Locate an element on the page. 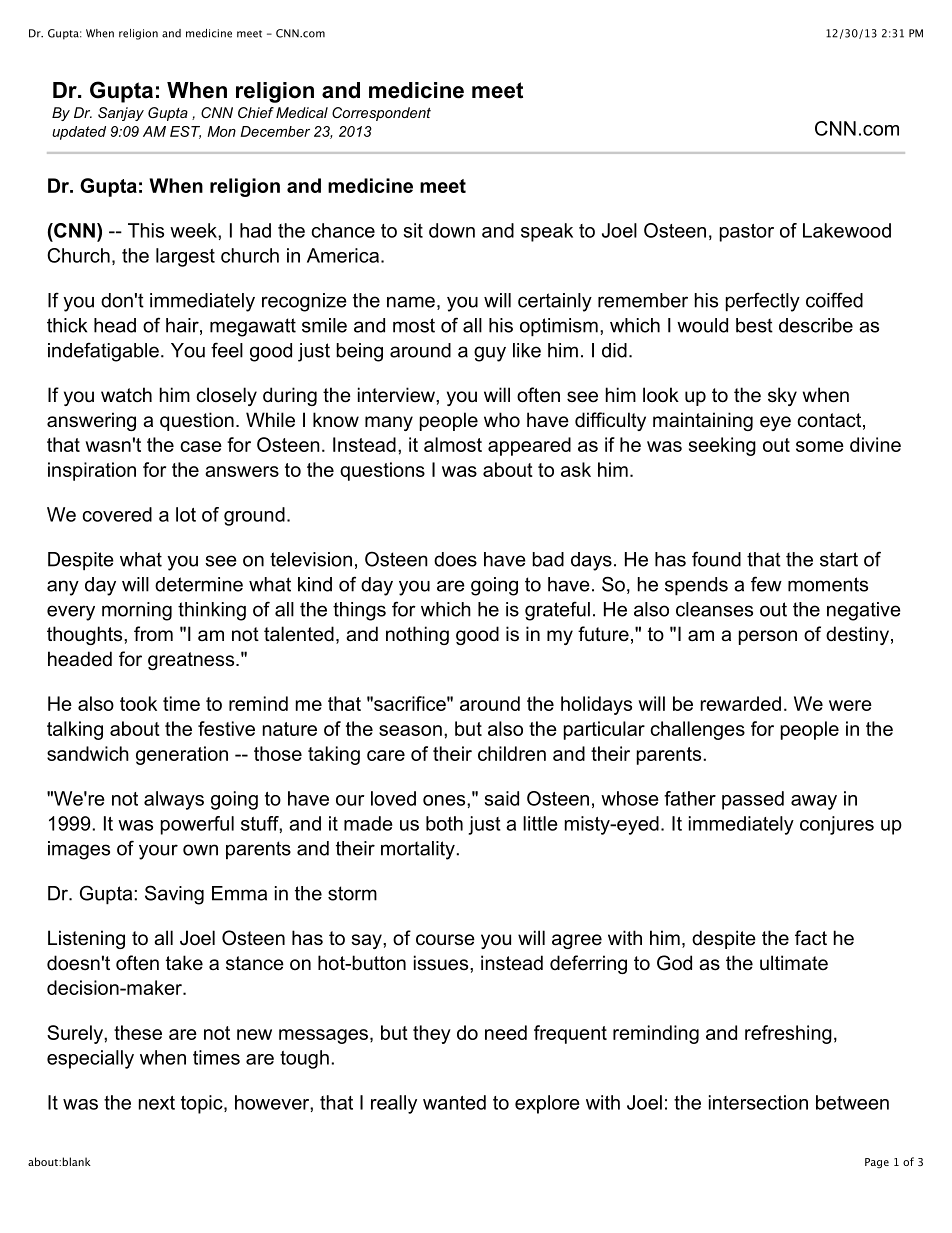 The width and height of the document is (952, 1233). watch is located at coordinates (126, 395).
